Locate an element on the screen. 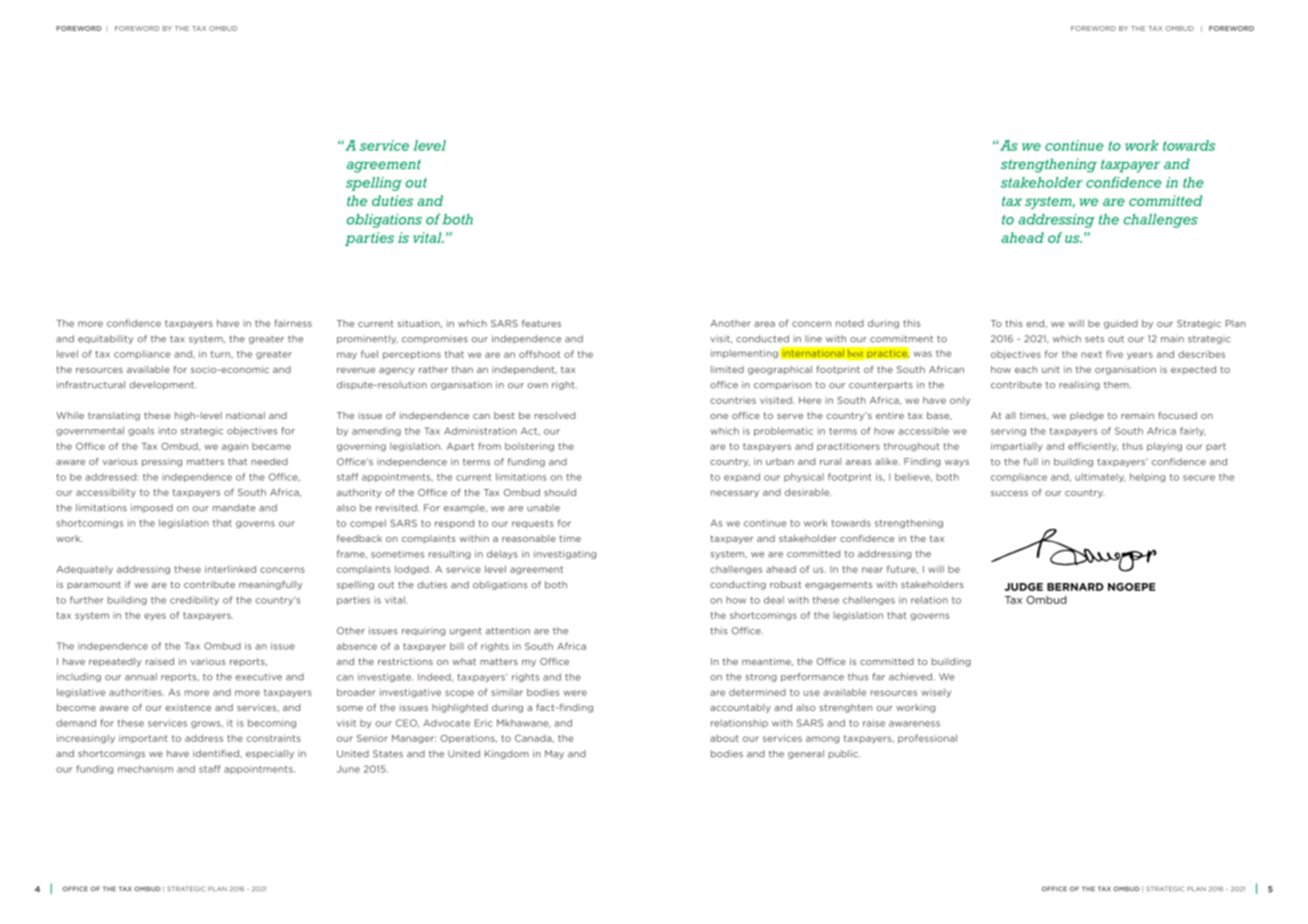  features is located at coordinates (541, 323).
